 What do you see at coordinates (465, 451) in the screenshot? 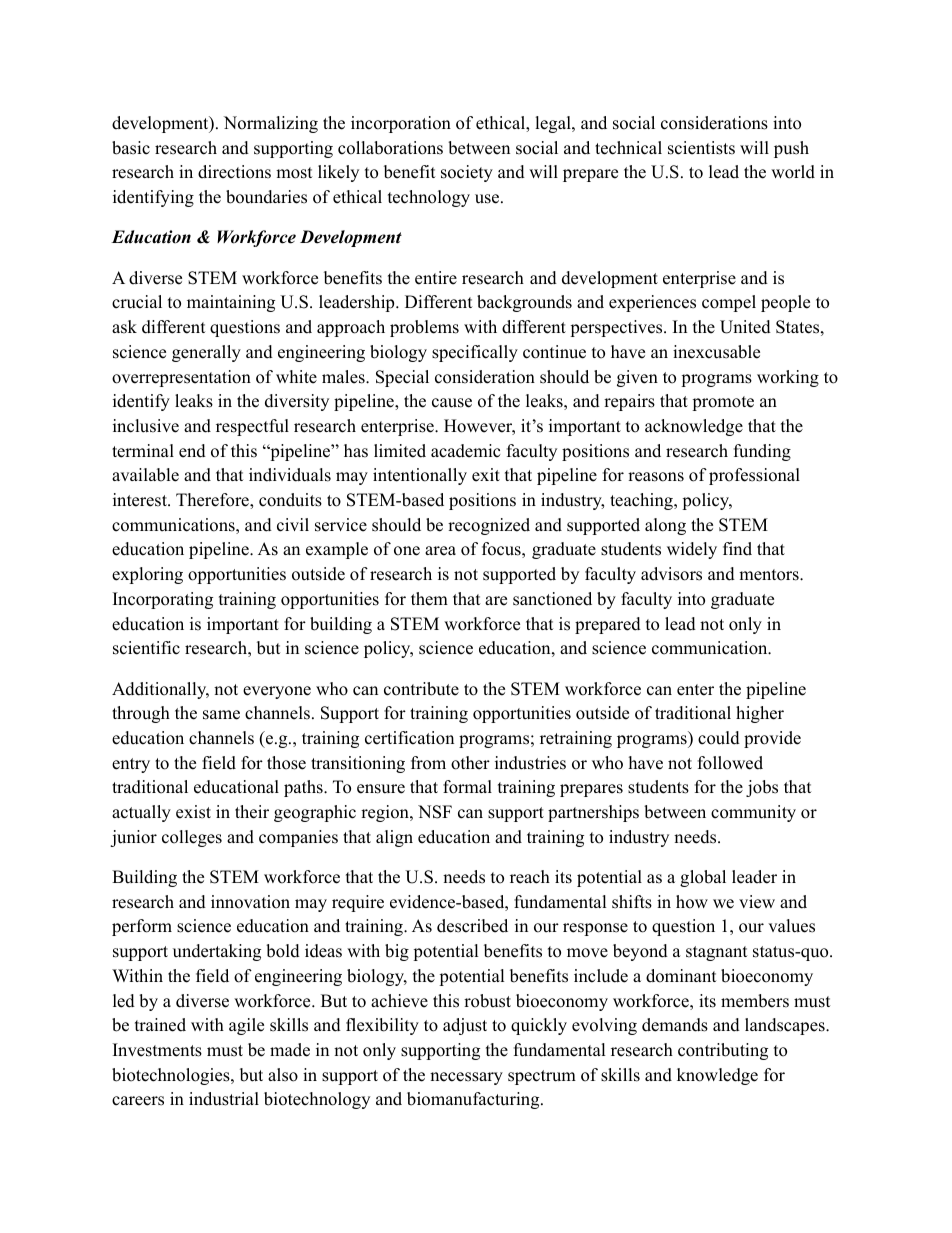
I see `academic` at bounding box center [465, 451].
